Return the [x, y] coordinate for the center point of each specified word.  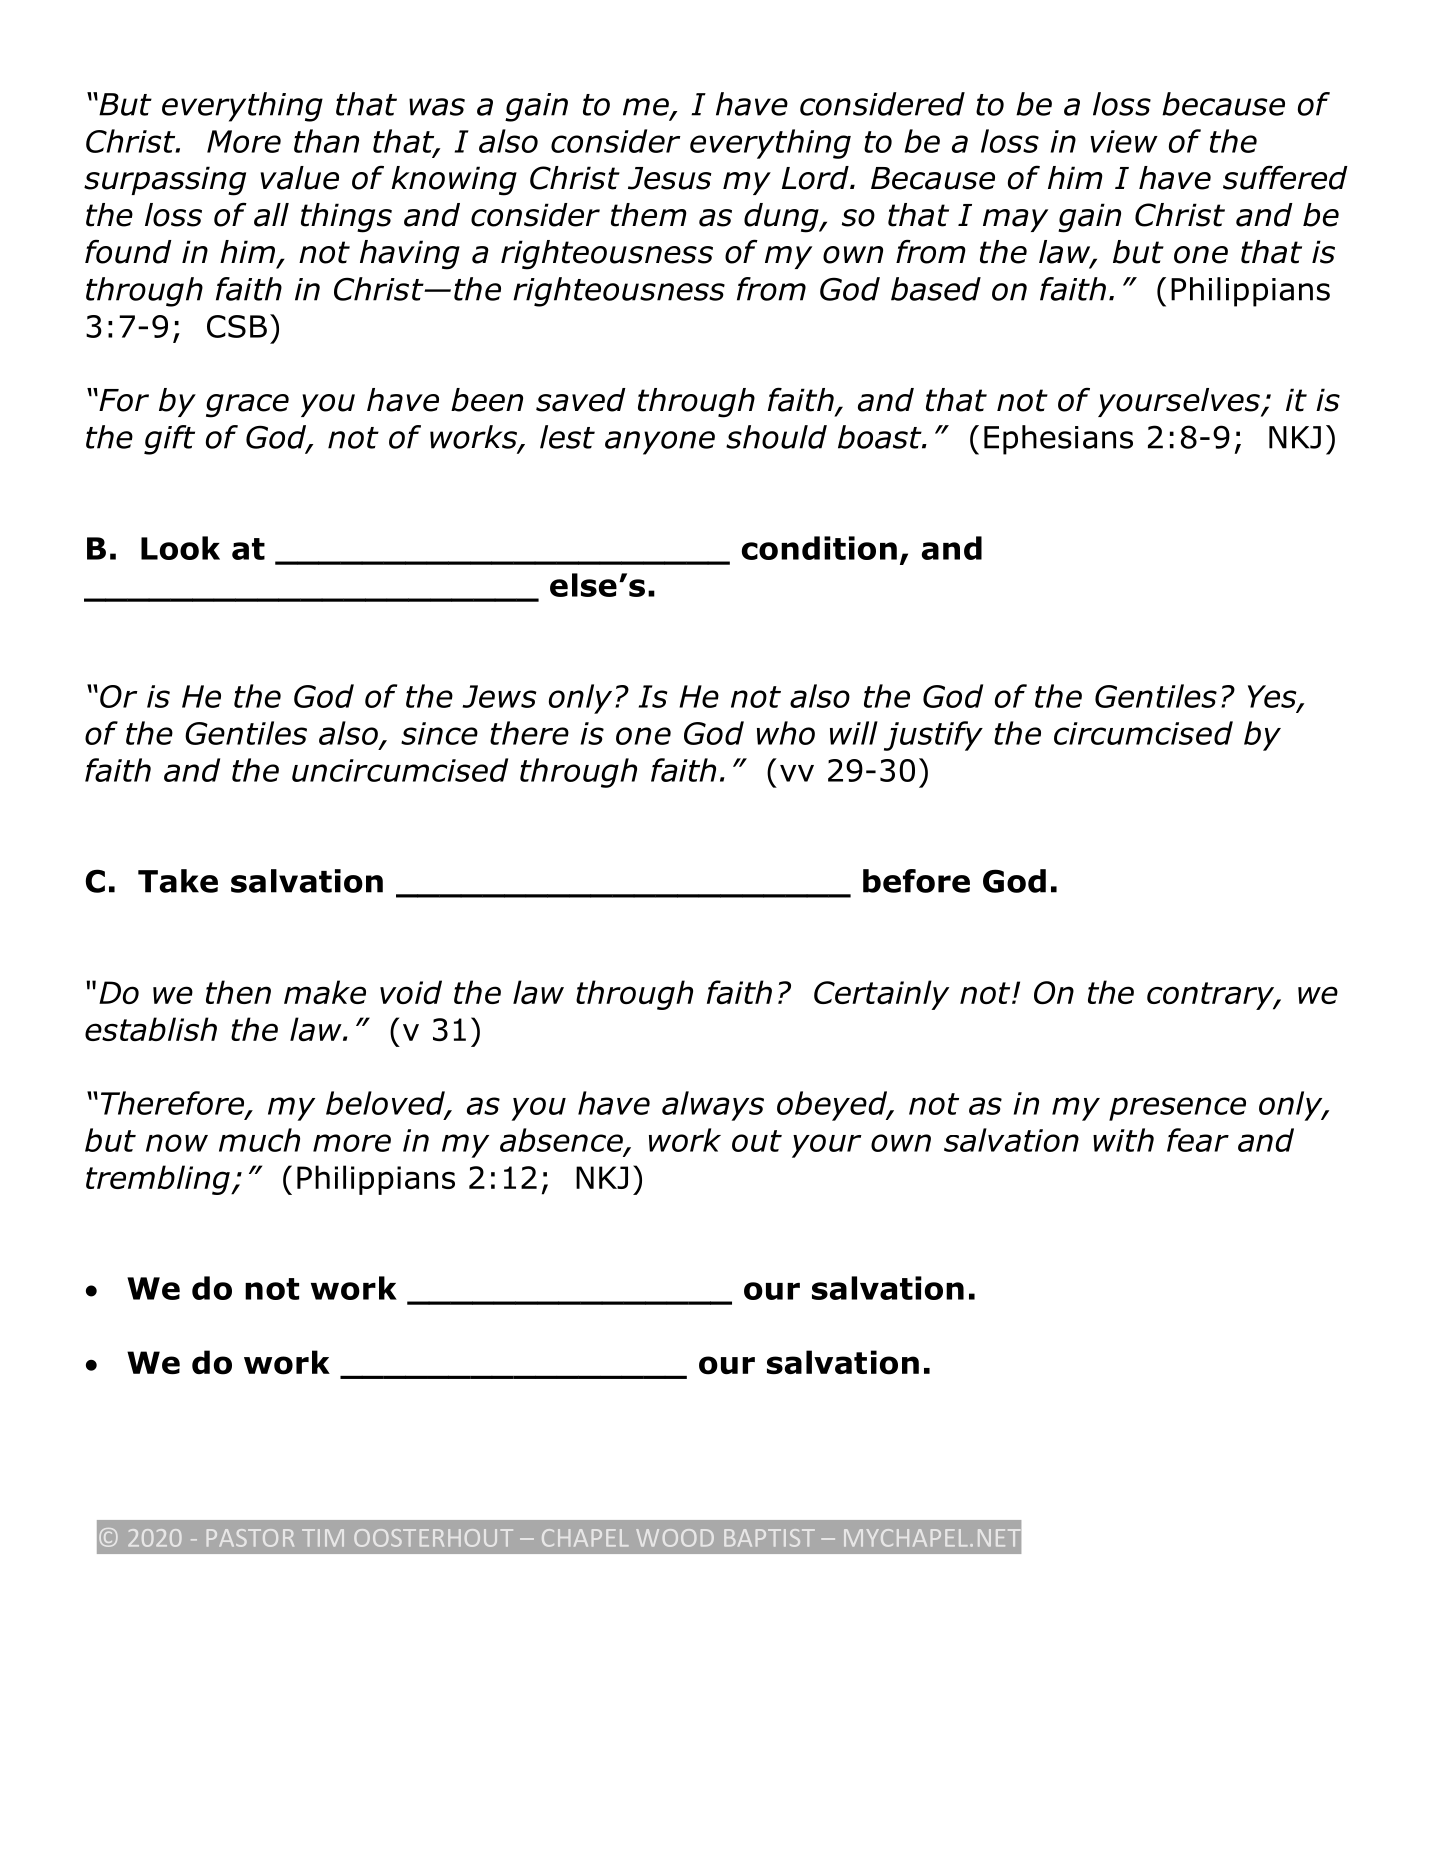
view [1124, 141]
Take [178, 881]
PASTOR [250, 1538]
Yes [1273, 697]
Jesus [670, 178]
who [786, 733]
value [300, 178]
